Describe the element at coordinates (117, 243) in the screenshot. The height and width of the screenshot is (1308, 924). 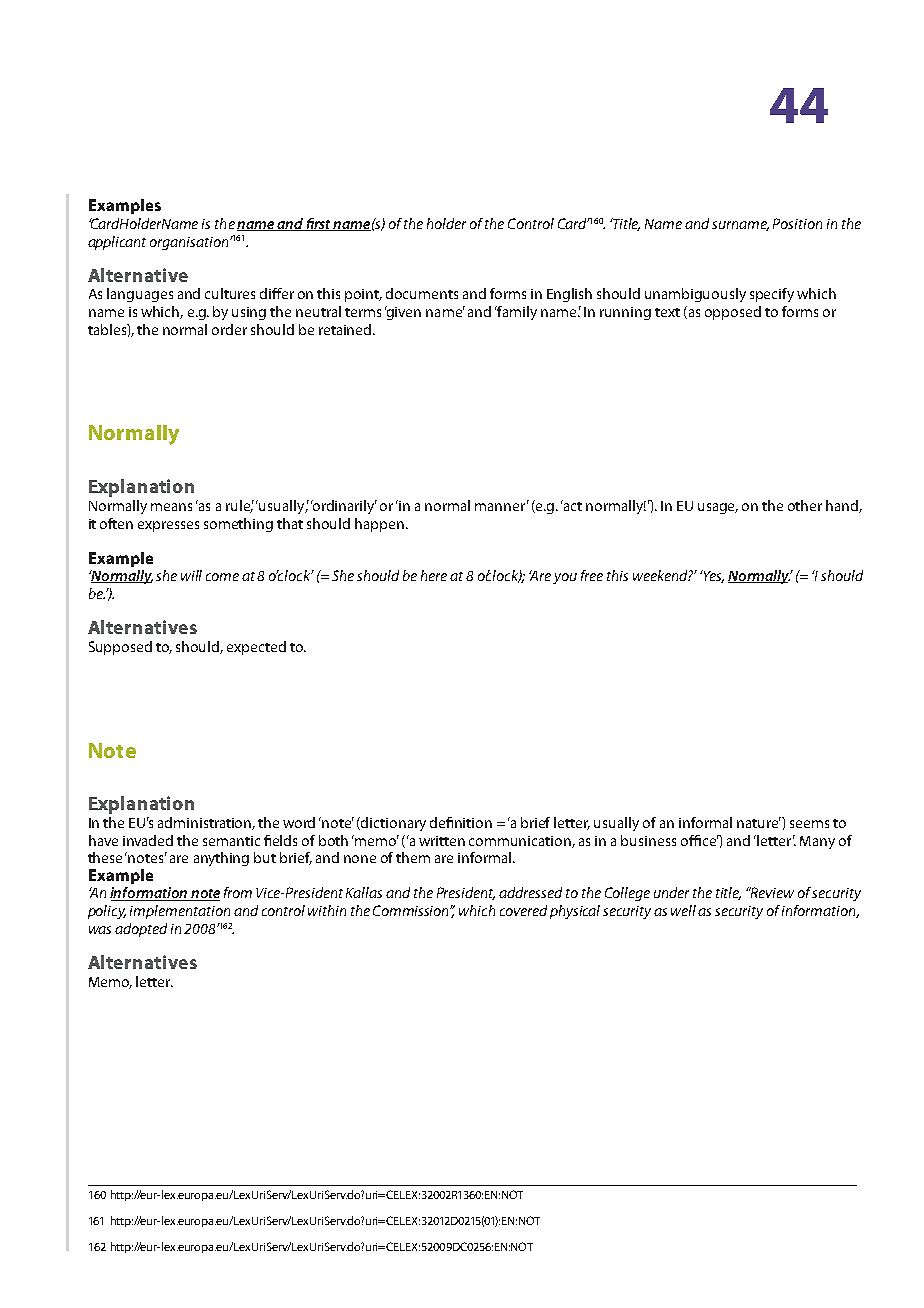
I see `applicant` at that location.
